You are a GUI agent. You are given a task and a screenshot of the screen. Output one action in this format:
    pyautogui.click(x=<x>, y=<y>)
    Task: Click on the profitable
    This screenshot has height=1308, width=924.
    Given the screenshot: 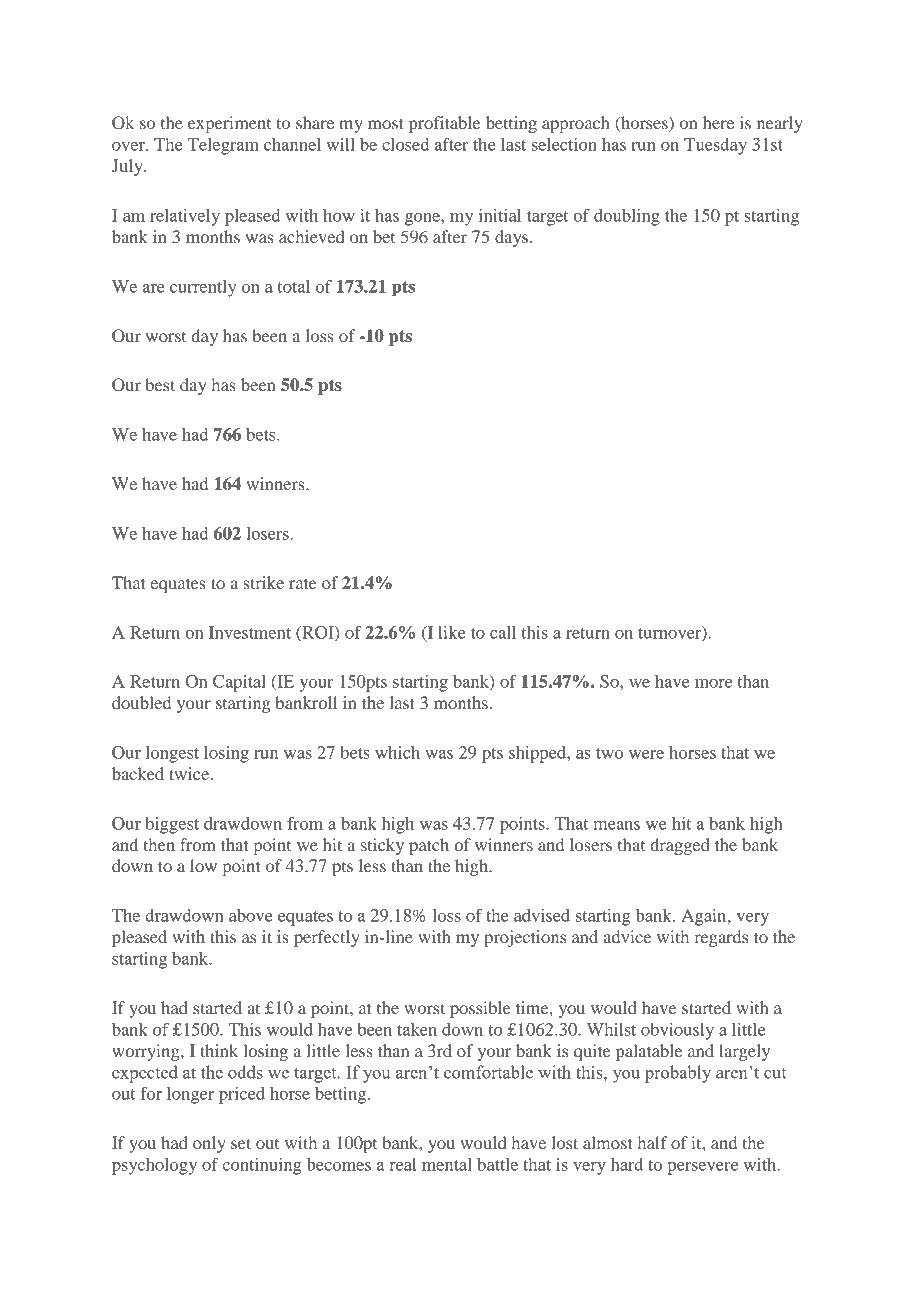 What is the action you would take?
    pyautogui.click(x=444, y=124)
